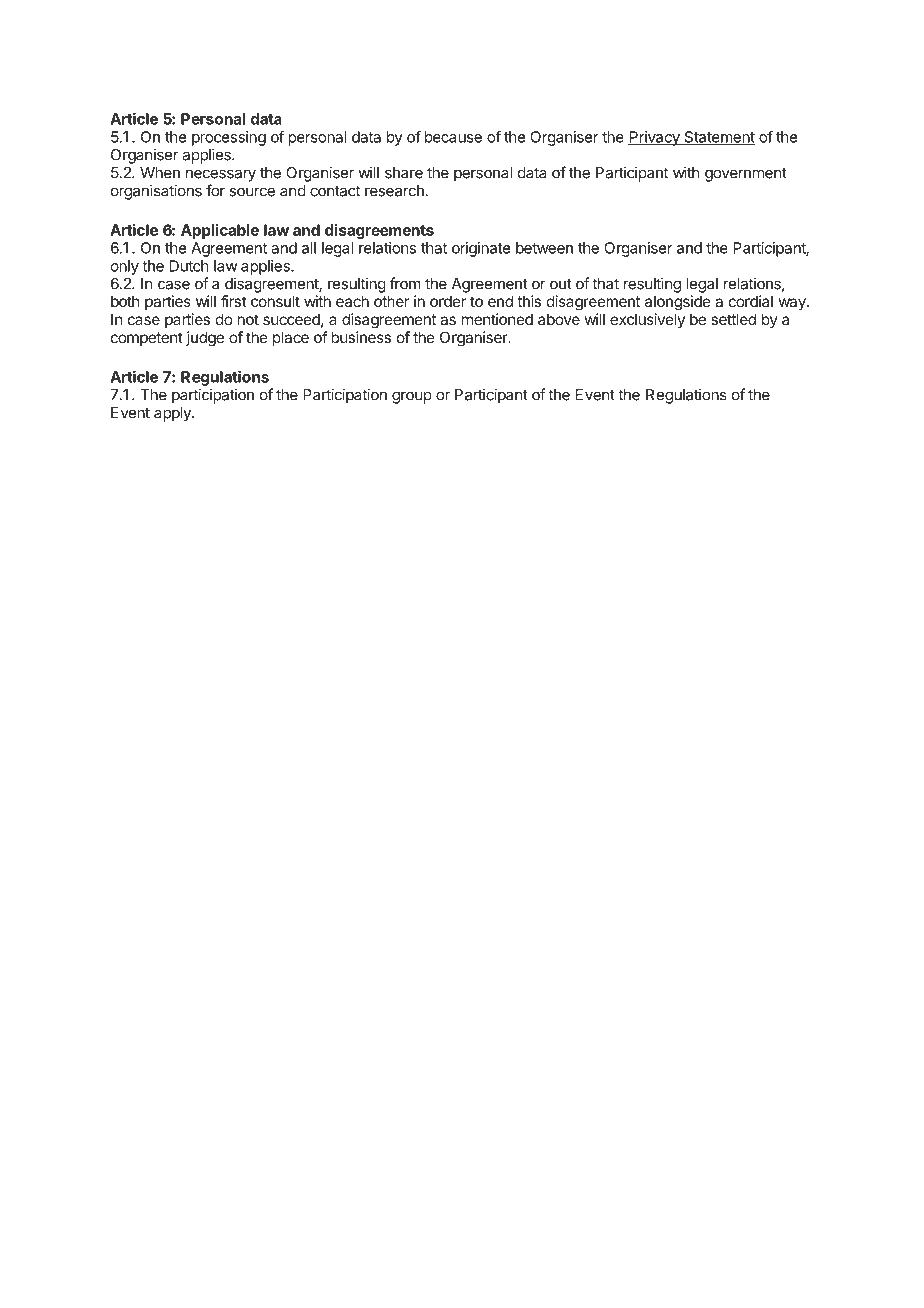 The height and width of the page is (1308, 924). Describe the element at coordinates (453, 137) in the page. I see `because` at that location.
